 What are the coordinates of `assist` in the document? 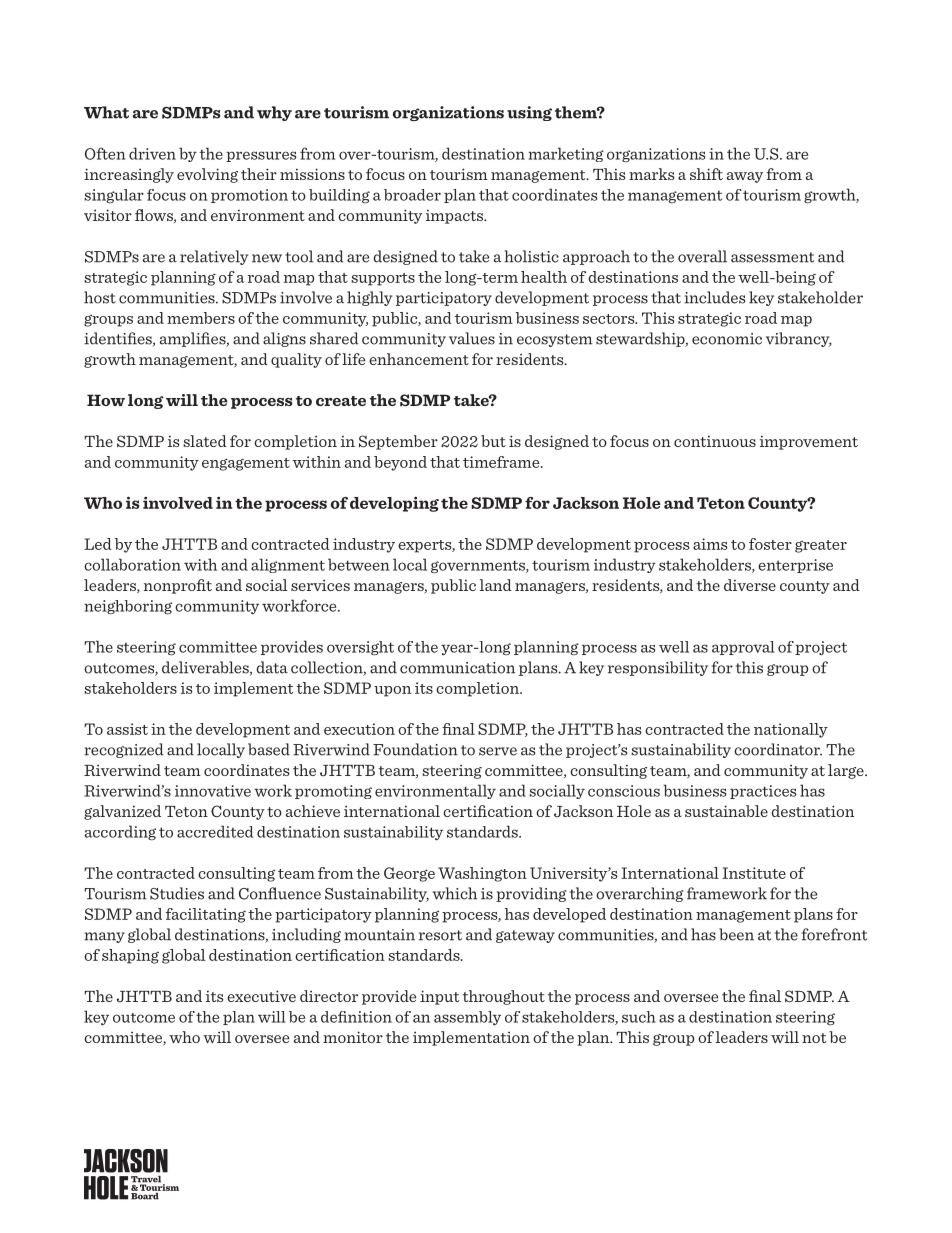 It's located at (127, 729).
